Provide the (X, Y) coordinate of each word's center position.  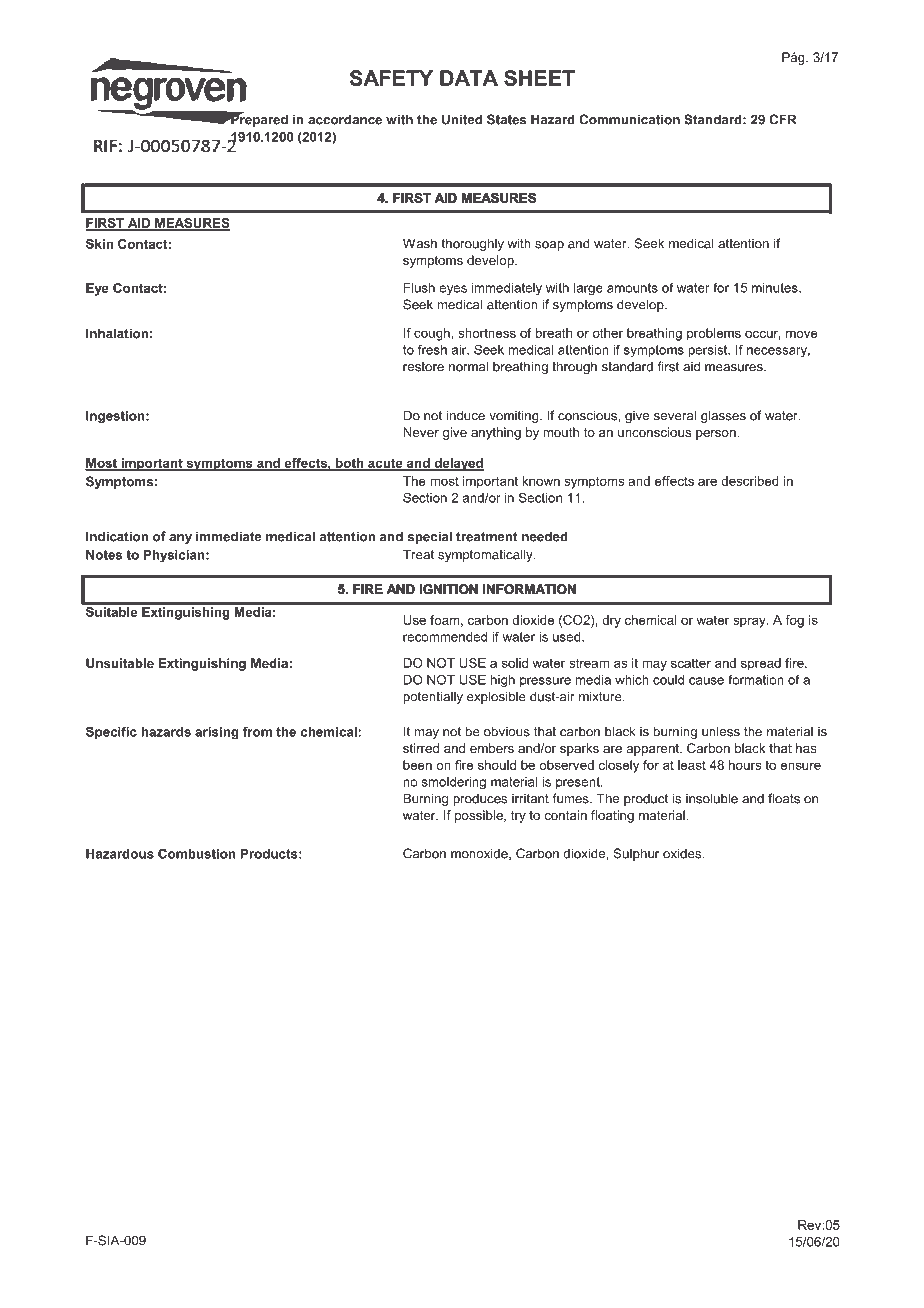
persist (709, 351)
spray (750, 622)
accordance (345, 119)
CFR (782, 119)
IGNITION (449, 589)
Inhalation (117, 333)
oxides (683, 853)
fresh (432, 350)
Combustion (197, 853)
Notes (104, 555)
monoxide (480, 854)
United (462, 119)
